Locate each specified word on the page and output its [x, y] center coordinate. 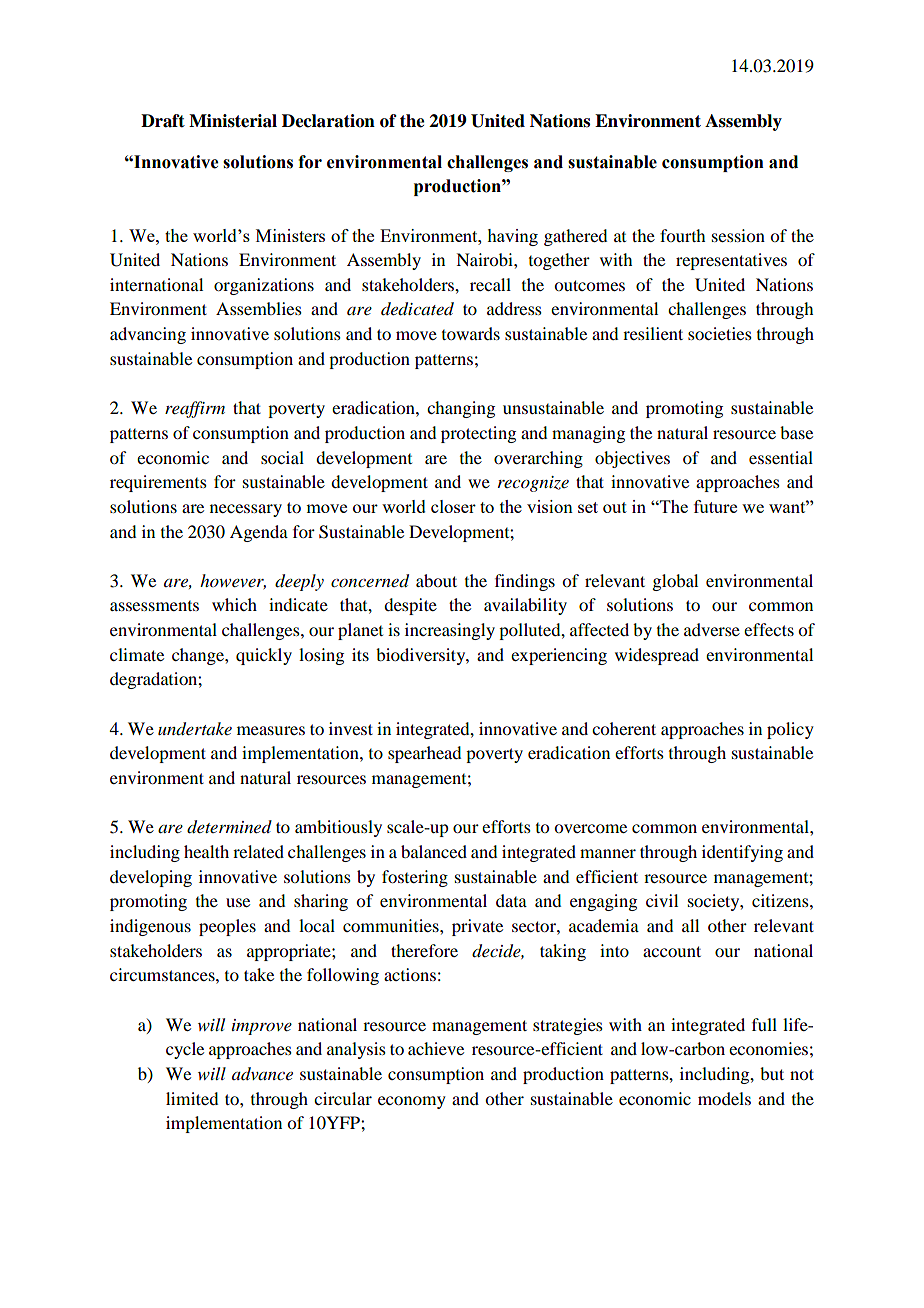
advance [262, 1074]
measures [271, 730]
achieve [436, 1048]
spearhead [424, 754]
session [738, 235]
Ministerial [233, 121]
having [512, 237]
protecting [478, 434]
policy [790, 730]
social [282, 457]
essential [781, 457]
